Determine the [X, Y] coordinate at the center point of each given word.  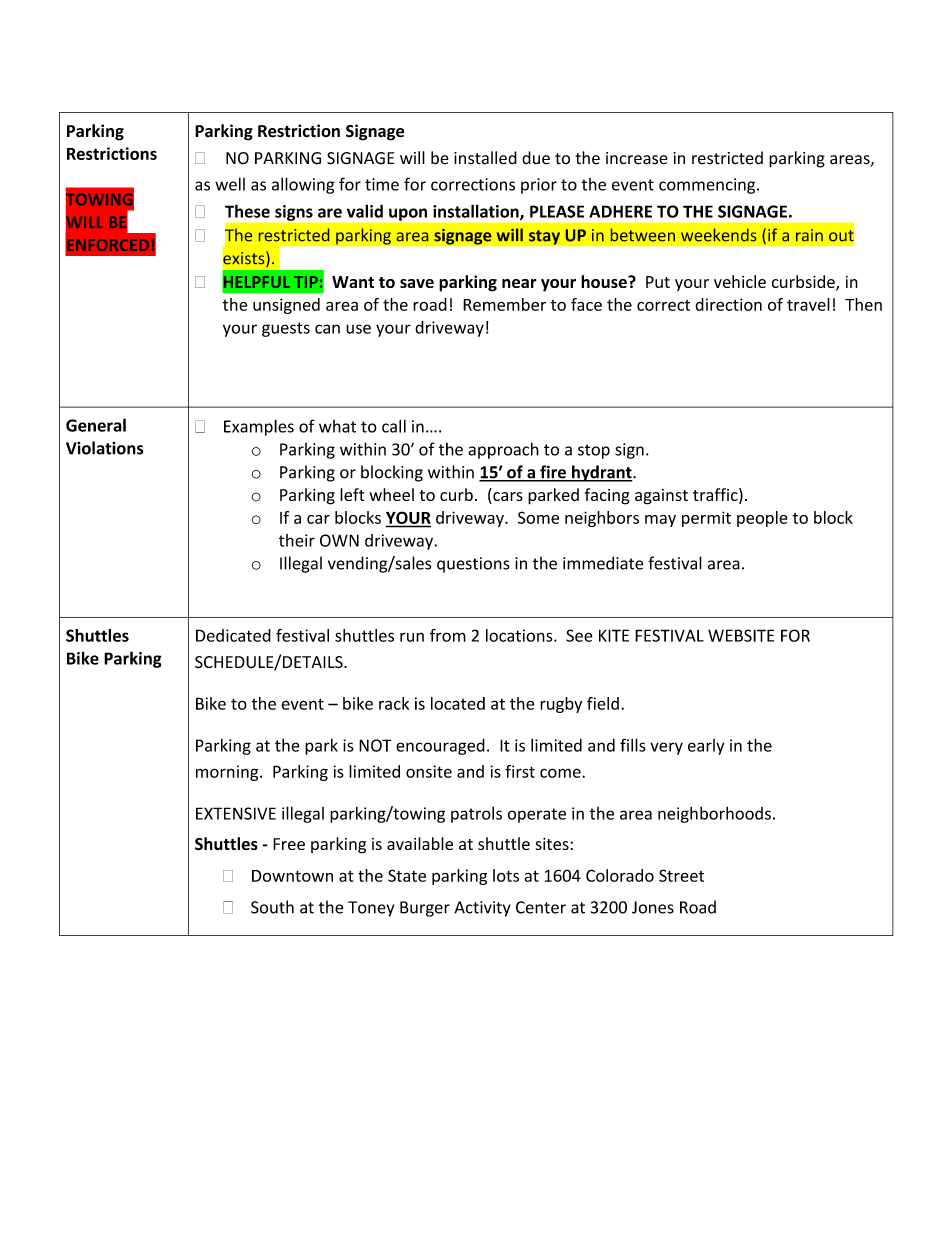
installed [485, 158]
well [230, 184]
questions [473, 565]
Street [681, 875]
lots [506, 875]
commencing [708, 186]
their [297, 540]
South [272, 907]
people [762, 519]
